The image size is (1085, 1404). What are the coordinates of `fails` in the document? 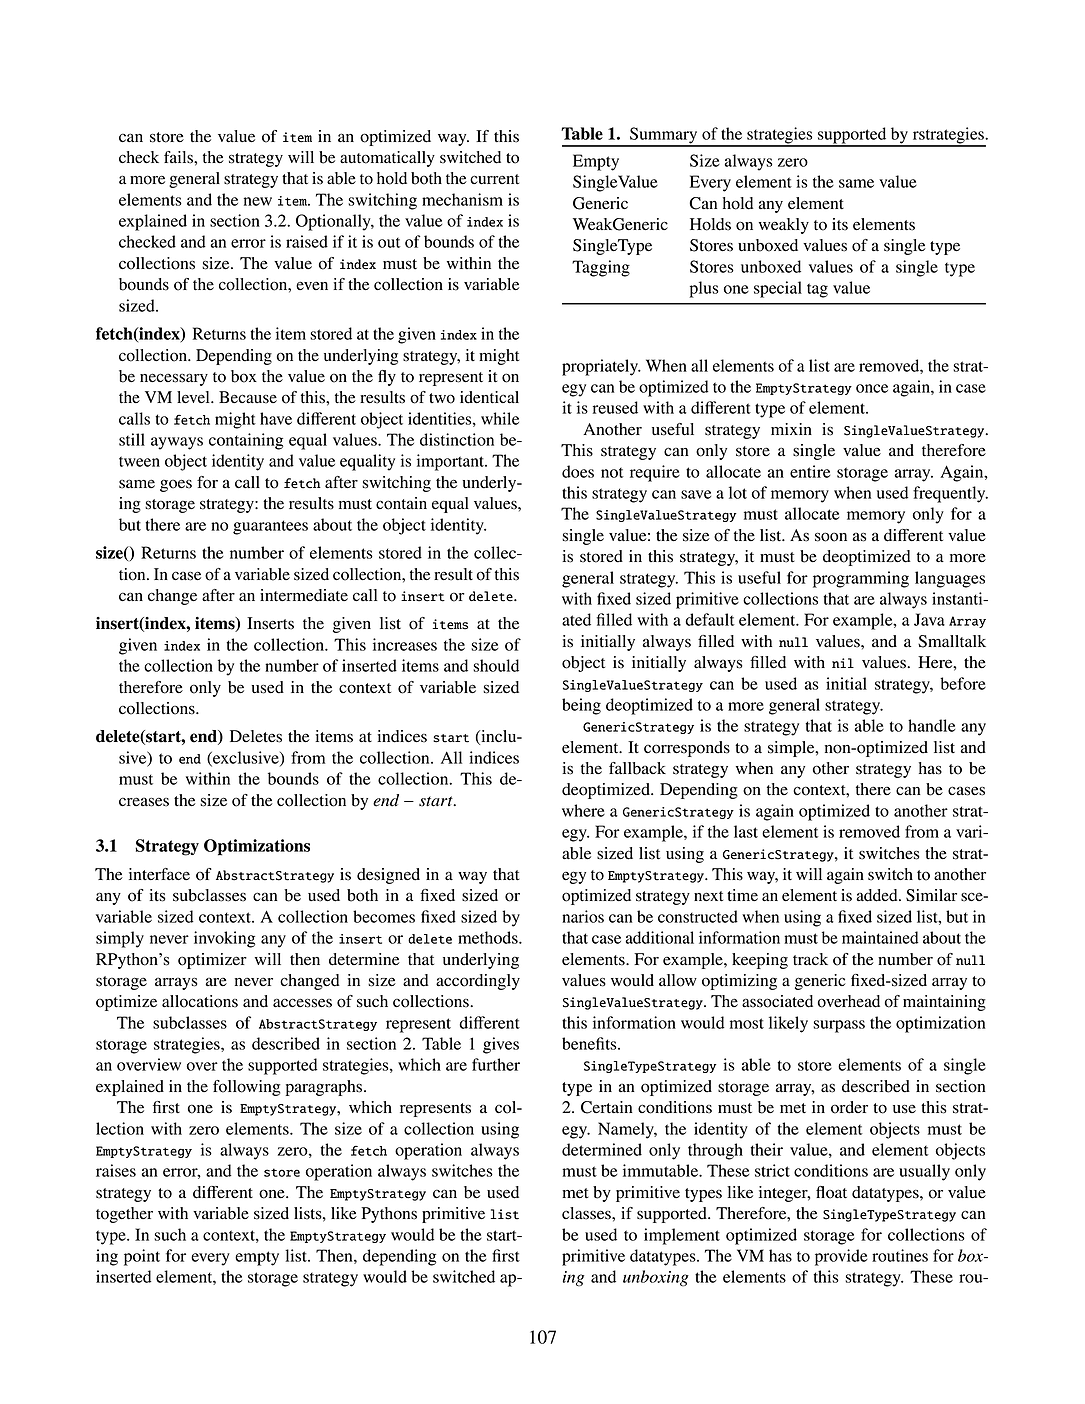 It's located at (179, 157).
